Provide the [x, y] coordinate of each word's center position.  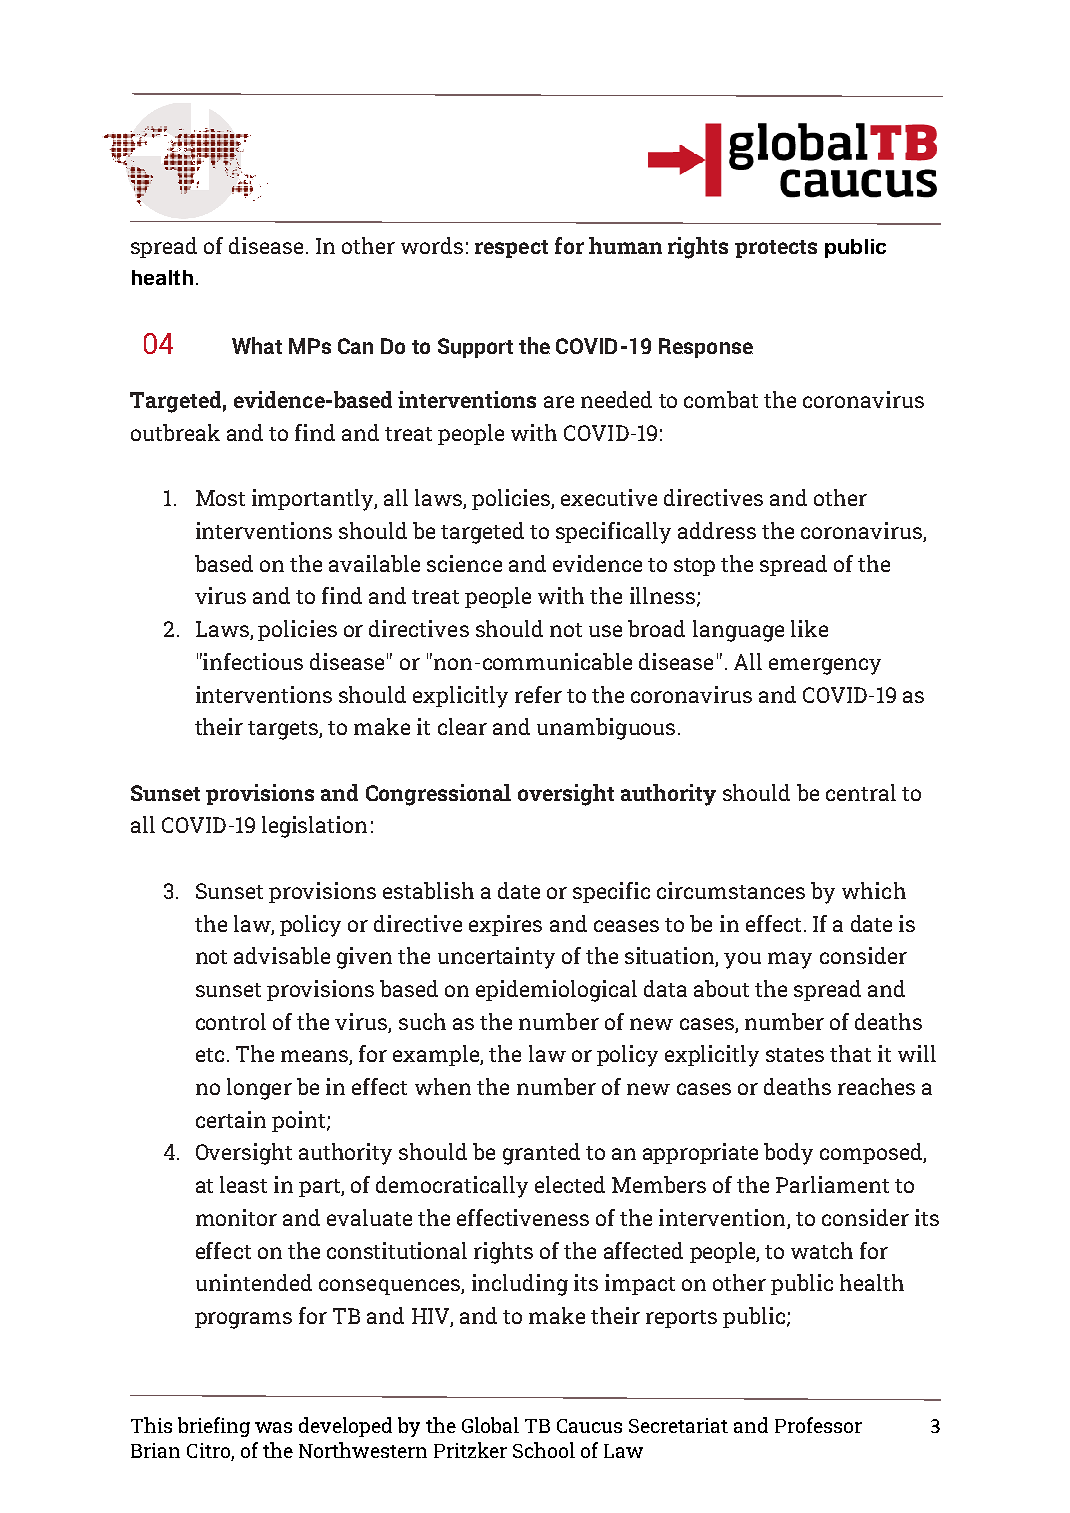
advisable [282, 955]
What [257, 345]
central [861, 792]
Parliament [832, 1184]
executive [609, 497]
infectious [252, 661]
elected [570, 1184]
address [717, 530]
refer [538, 694]
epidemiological [556, 991]
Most [220, 498]
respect [511, 249]
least [243, 1184]
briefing [214, 1427]
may [790, 960]
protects [776, 249]
